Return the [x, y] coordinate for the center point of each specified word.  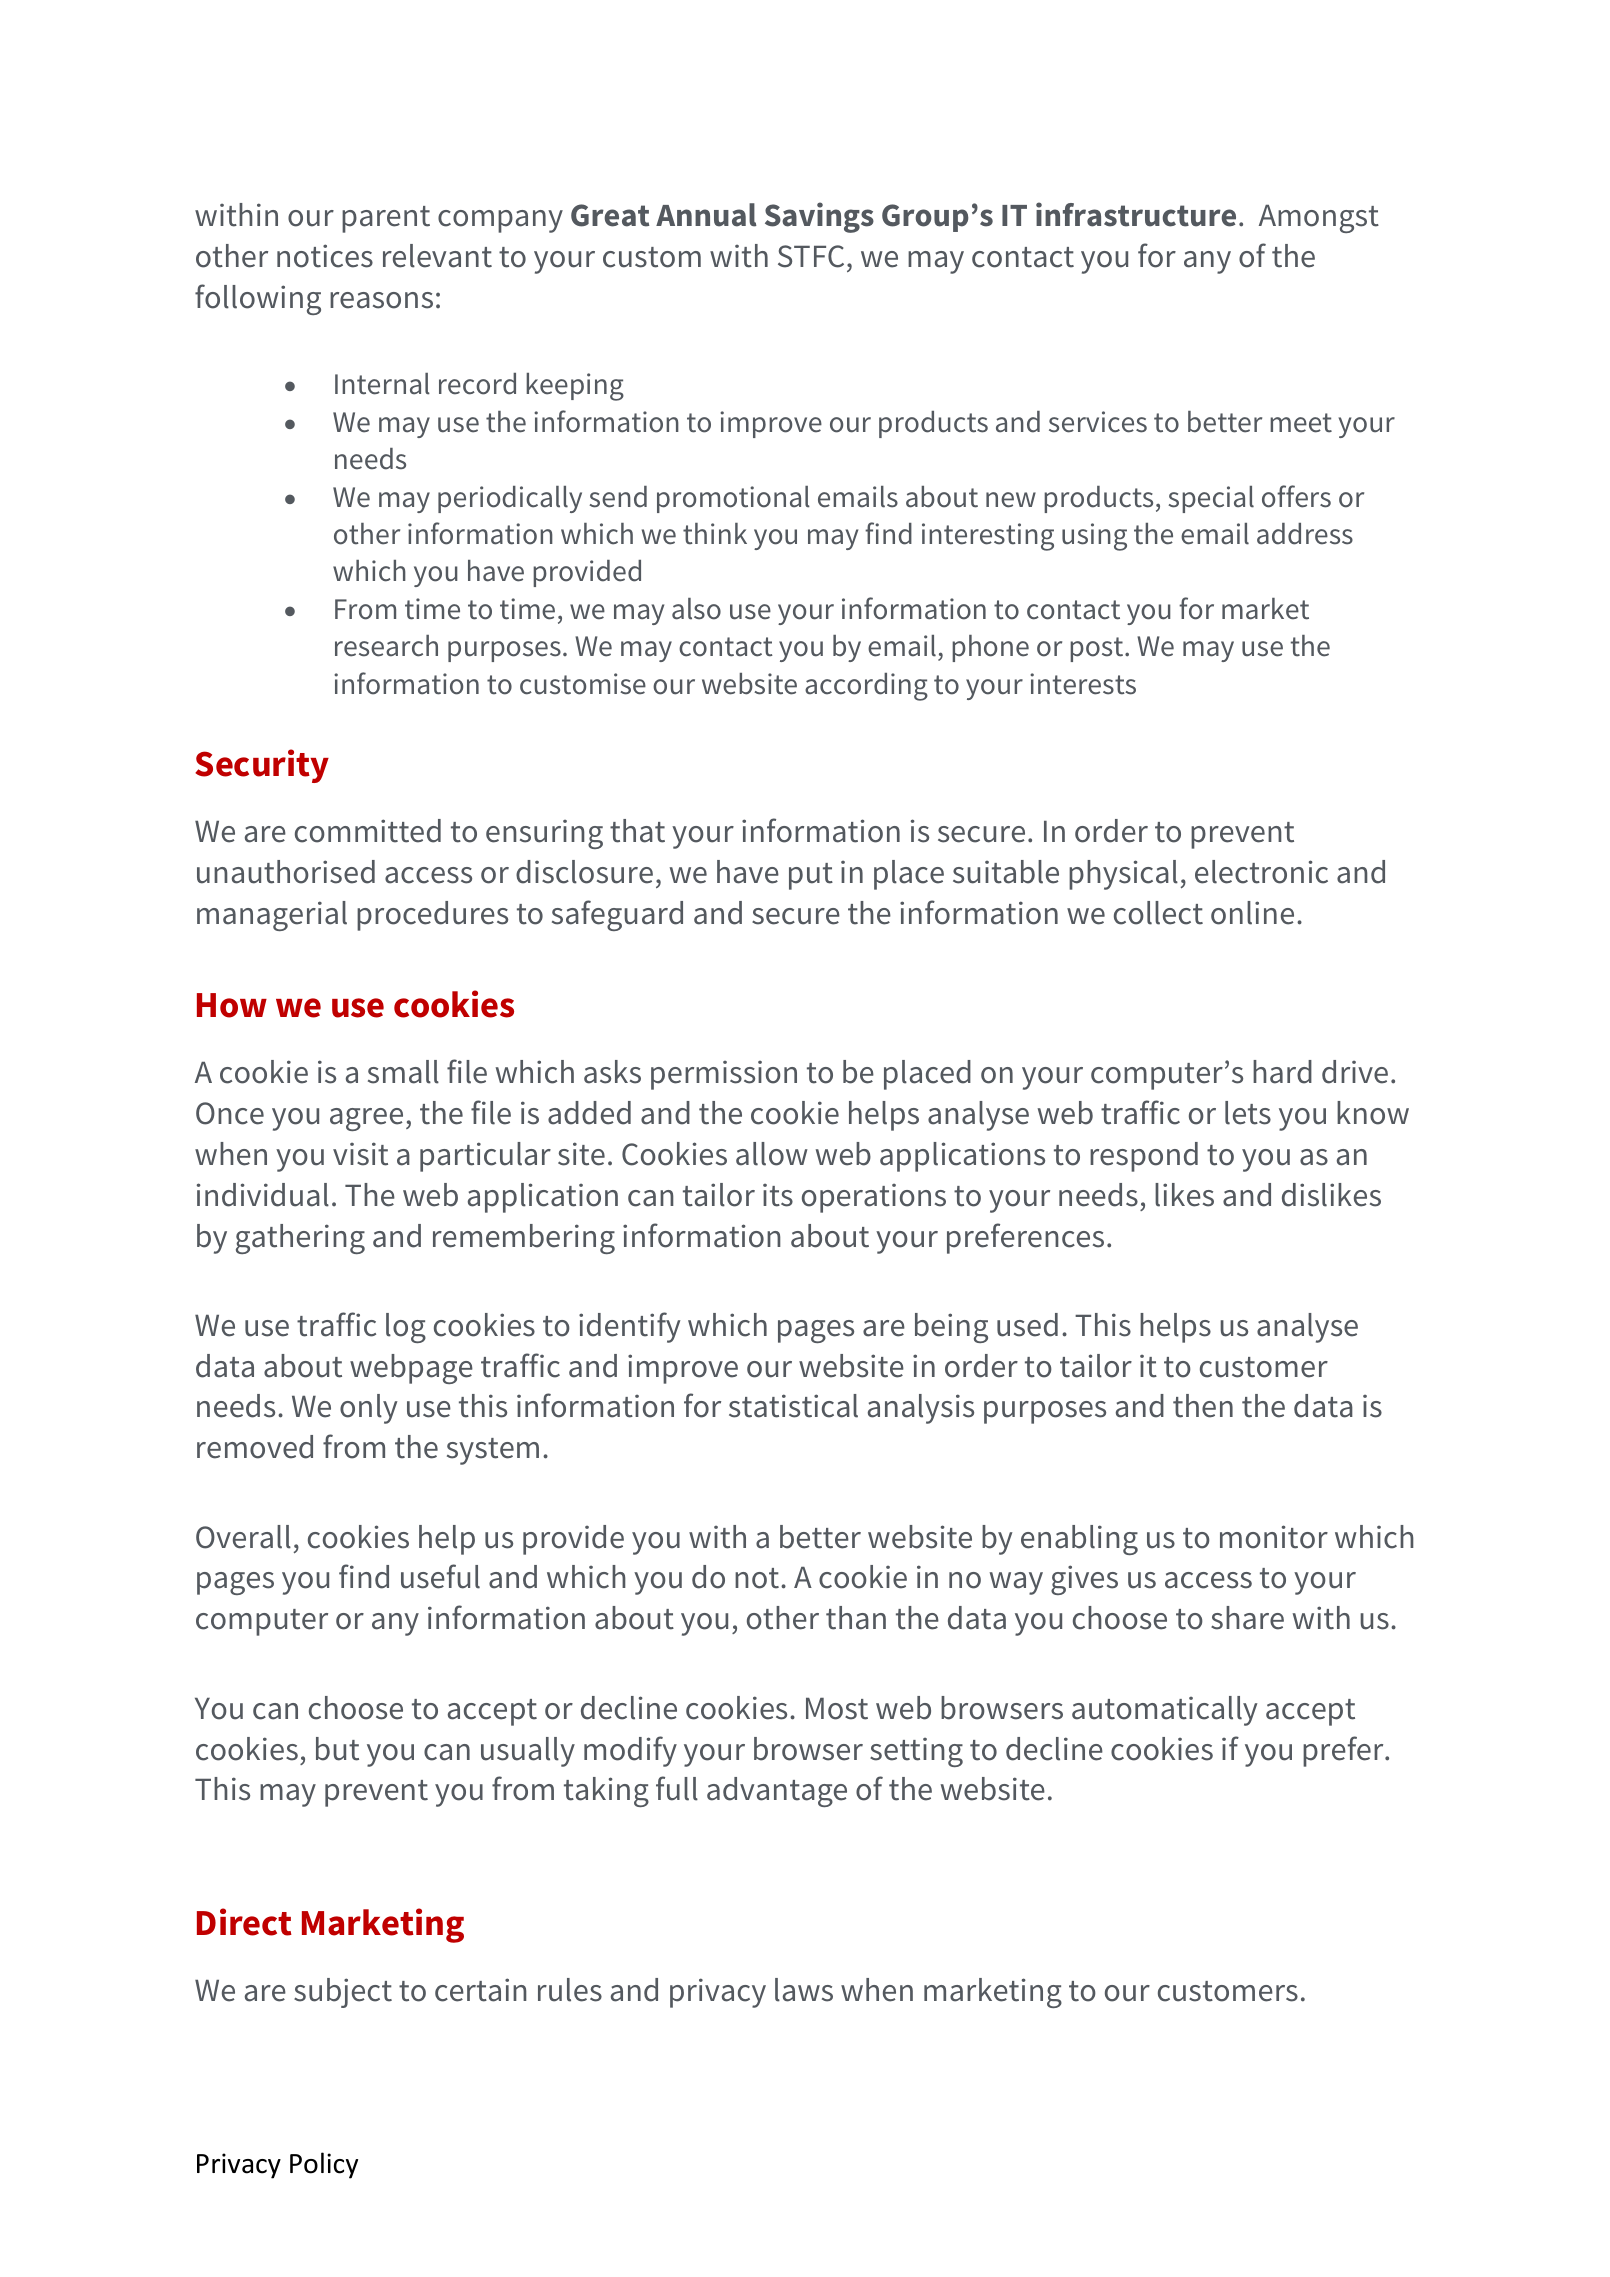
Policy [324, 2165]
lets [1248, 1113]
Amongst [1319, 219]
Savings [819, 217]
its [778, 1195]
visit [360, 1154]
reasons [381, 300]
